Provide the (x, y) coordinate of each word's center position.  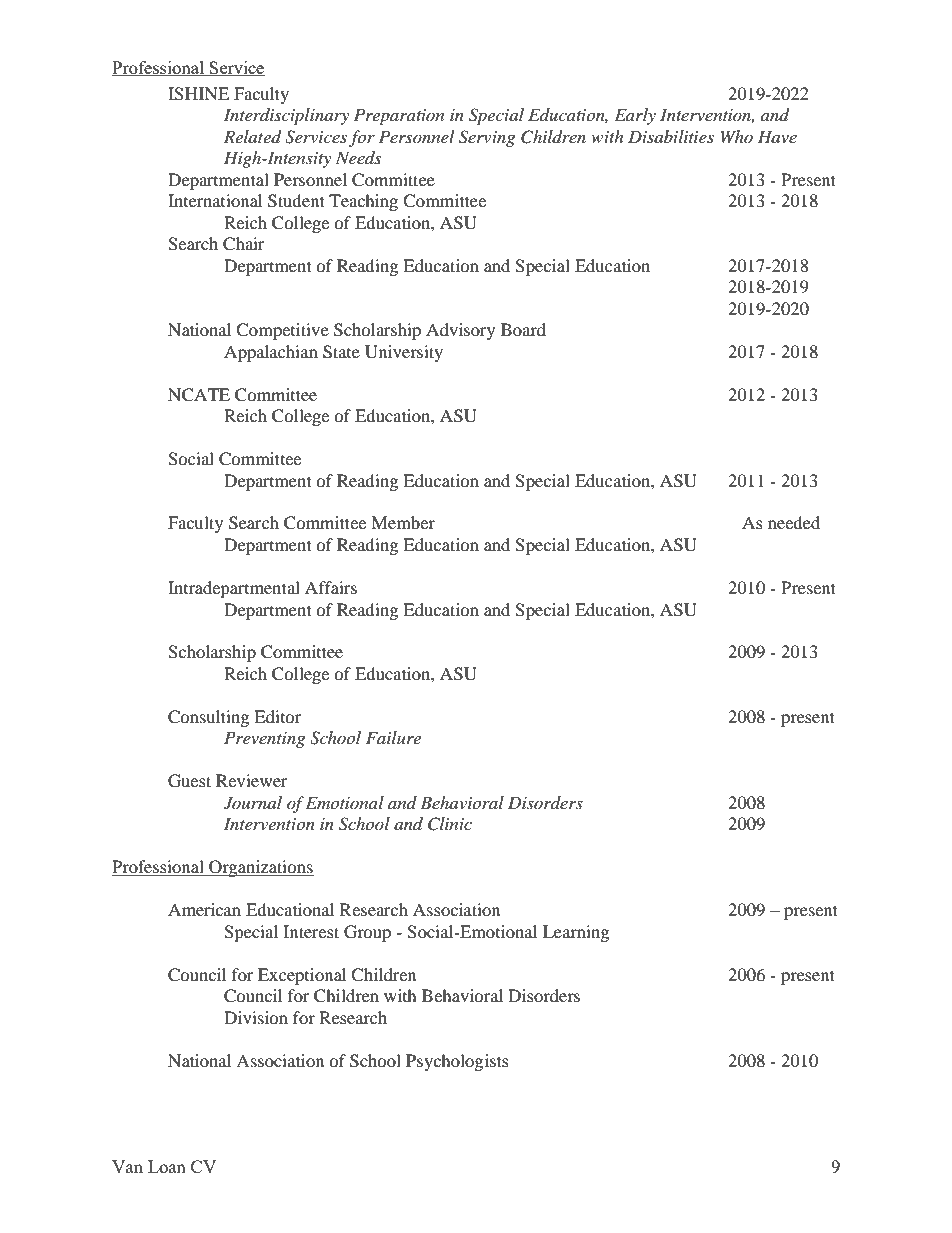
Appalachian (271, 353)
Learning (576, 933)
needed (794, 522)
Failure (393, 737)
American (204, 909)
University (404, 353)
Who (737, 136)
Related (252, 137)
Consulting (208, 718)
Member (403, 522)
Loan (167, 1166)
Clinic (450, 824)
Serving (487, 138)
